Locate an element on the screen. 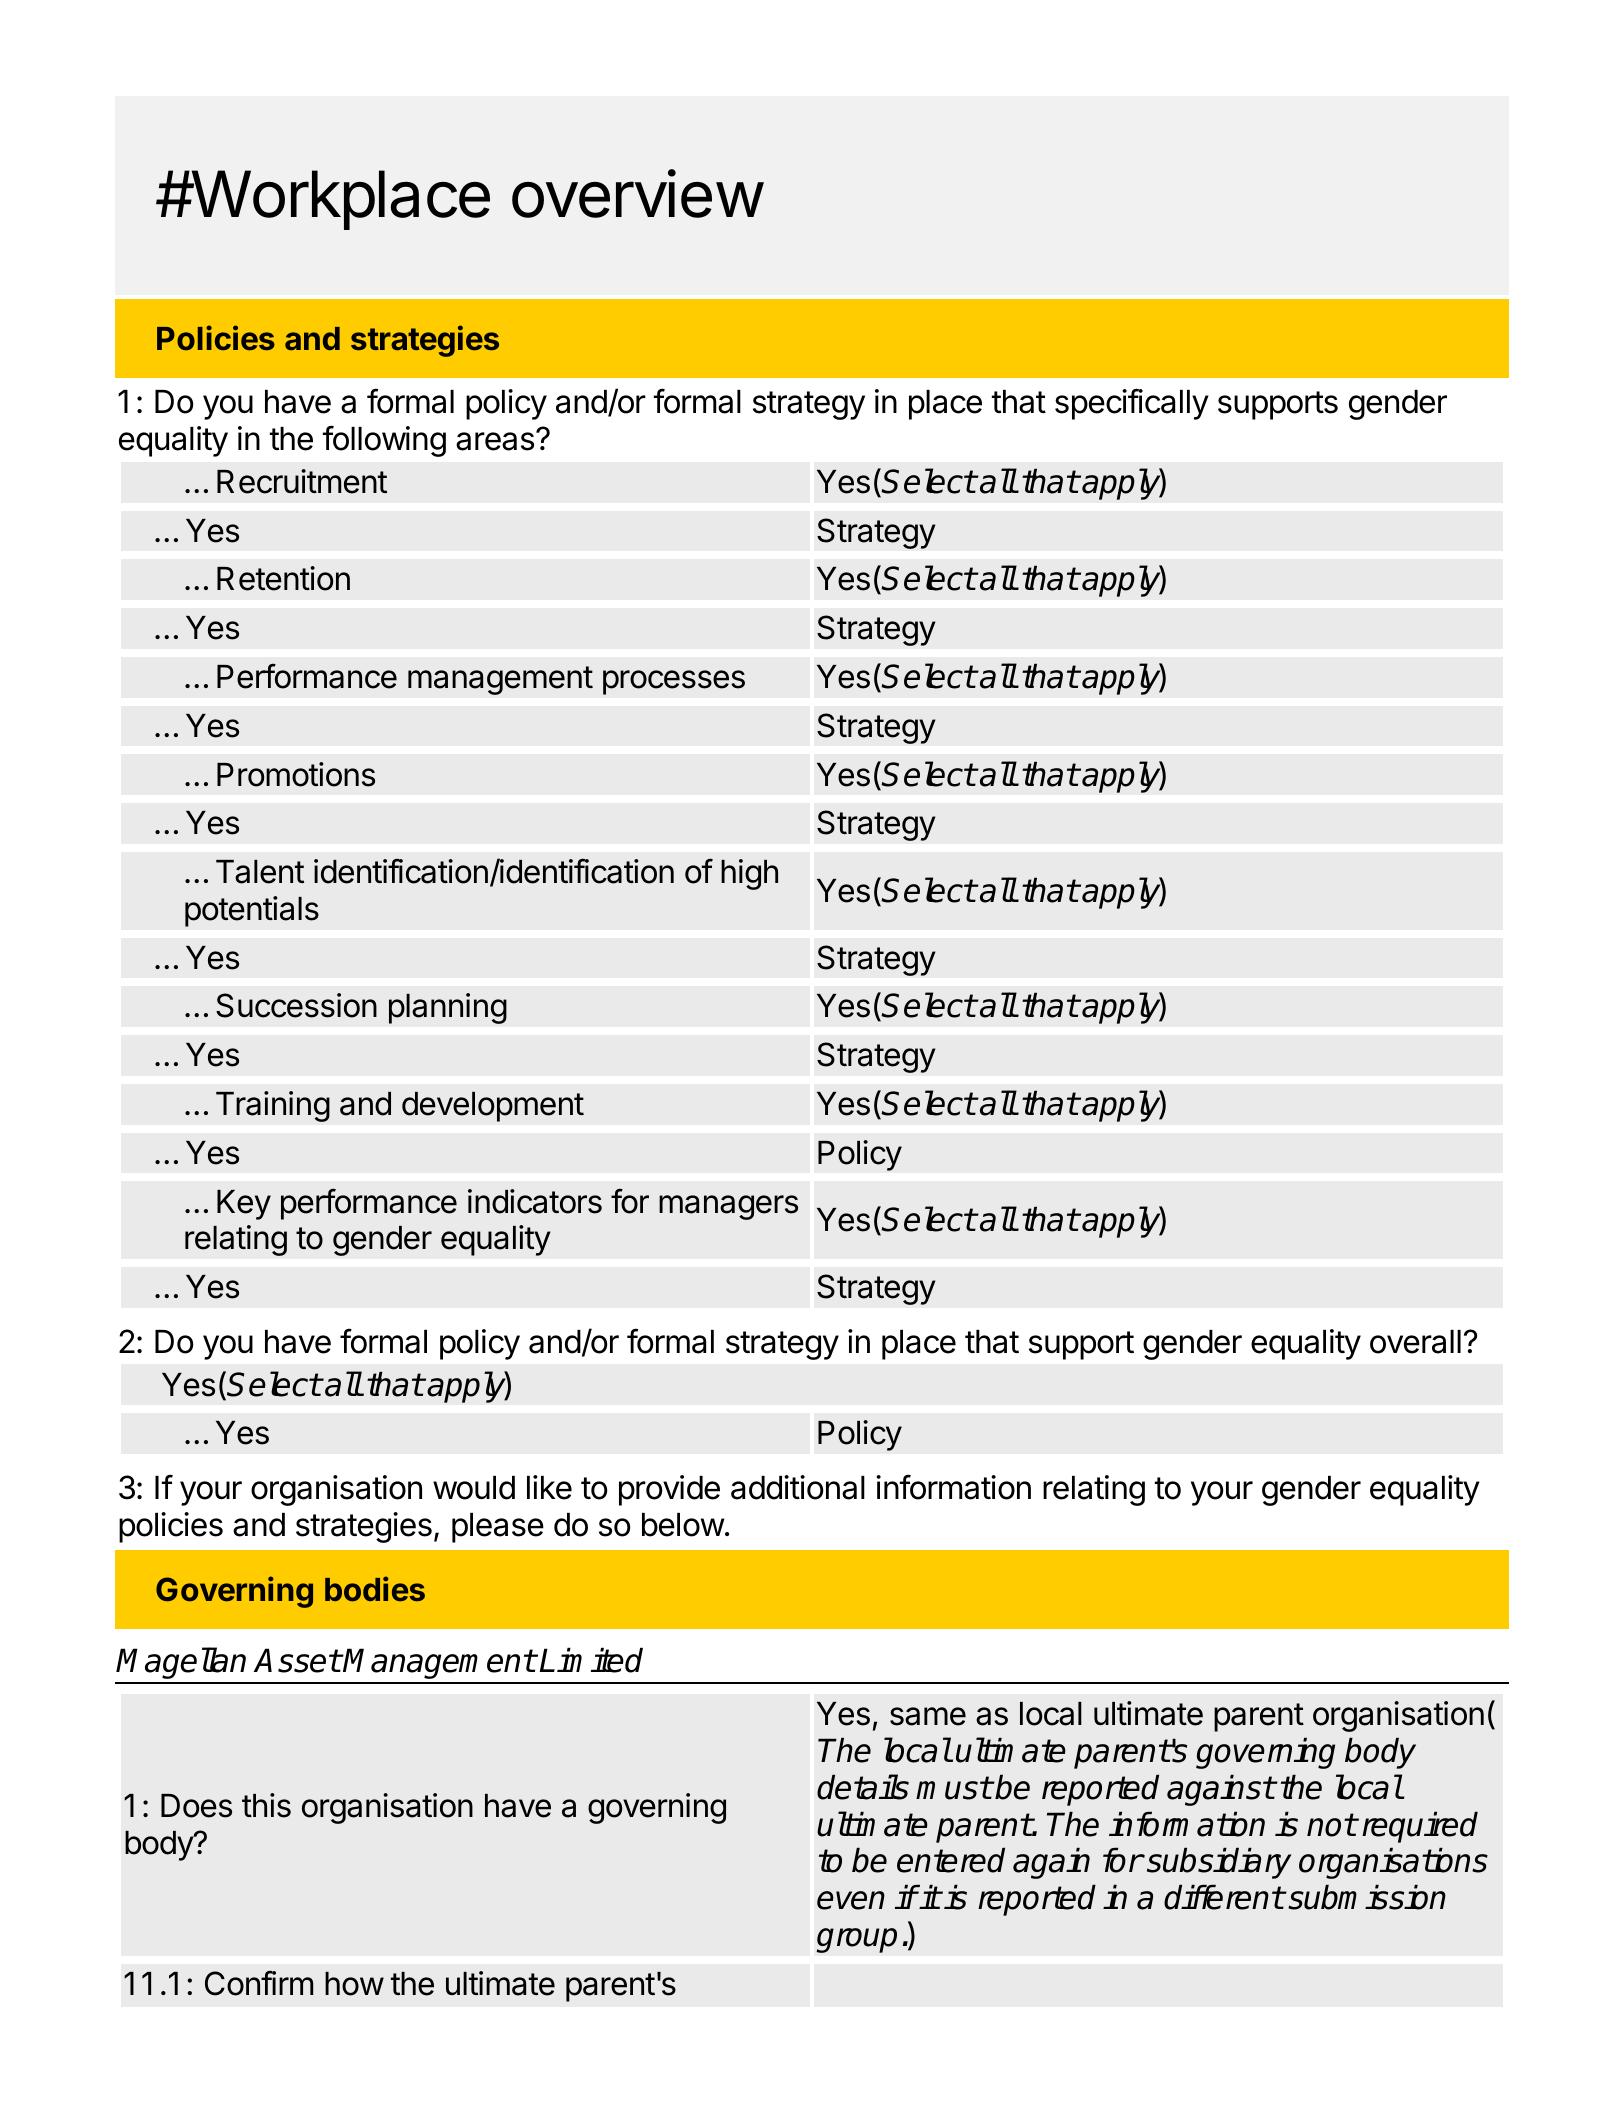  specifically is located at coordinates (1132, 404).
